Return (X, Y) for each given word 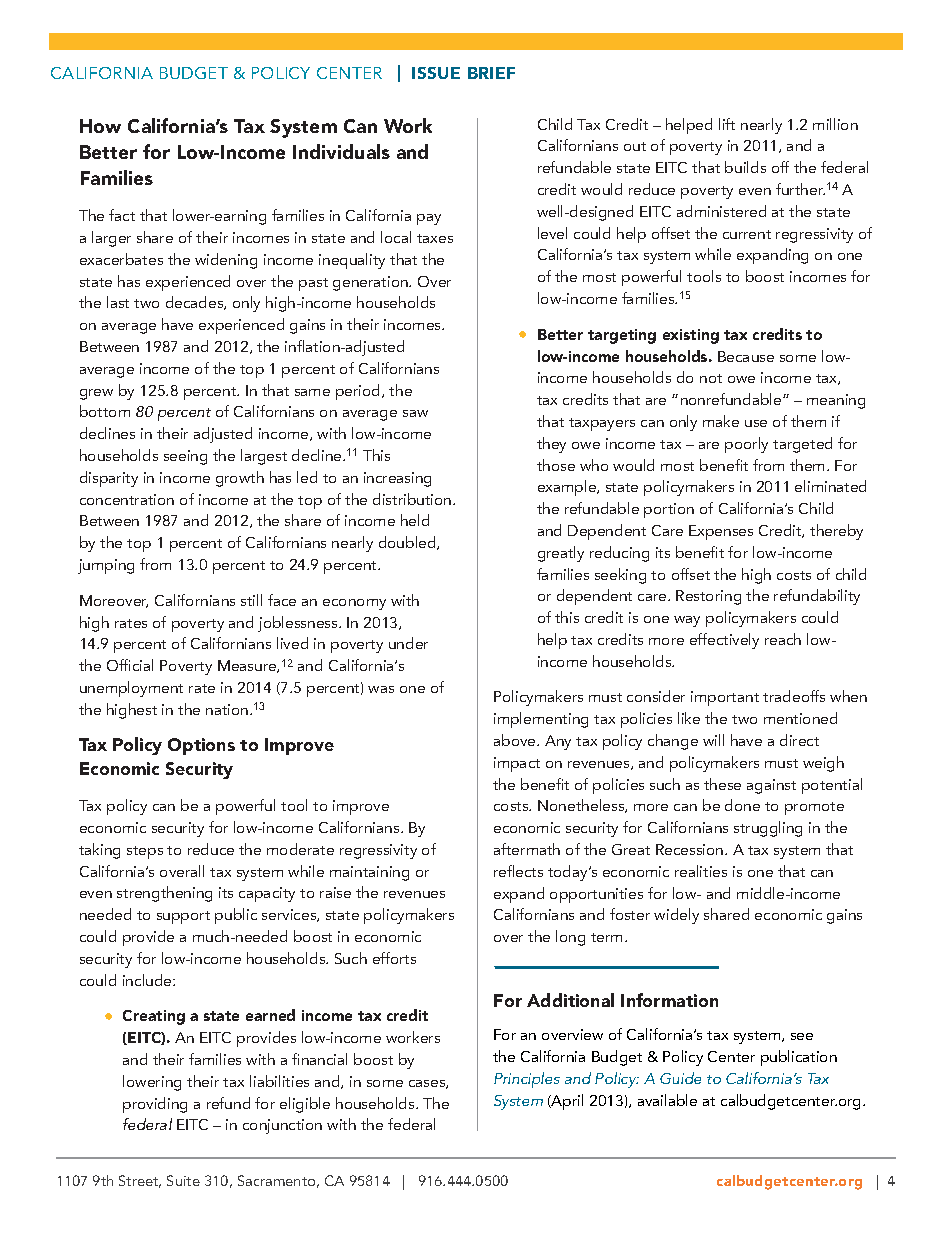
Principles (527, 1080)
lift (727, 124)
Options (201, 746)
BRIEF (491, 73)
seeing (185, 457)
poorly (746, 445)
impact (517, 764)
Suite (183, 1180)
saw (415, 413)
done (742, 805)
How (100, 126)
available (667, 1100)
